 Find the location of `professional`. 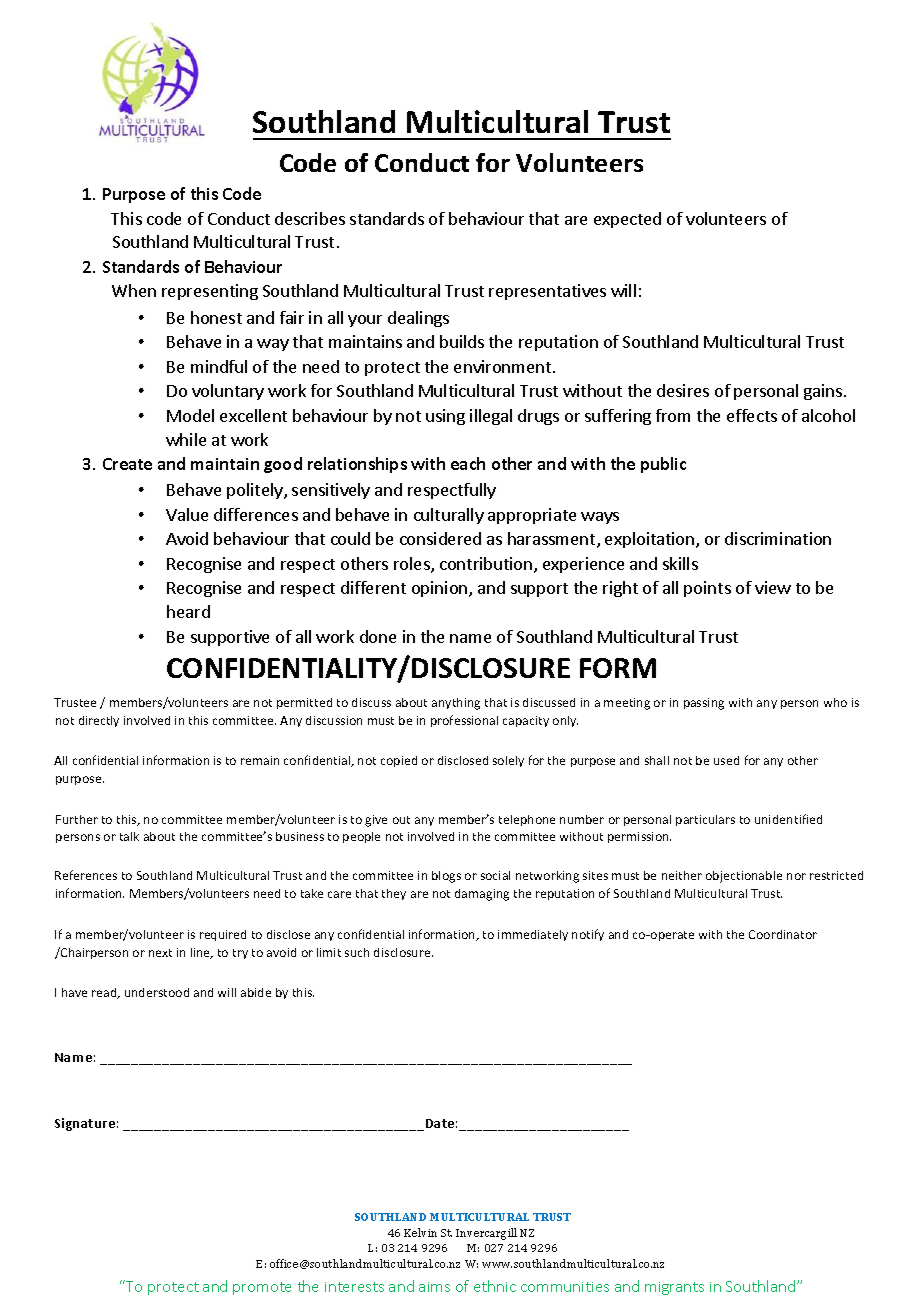

professional is located at coordinates (464, 721).
